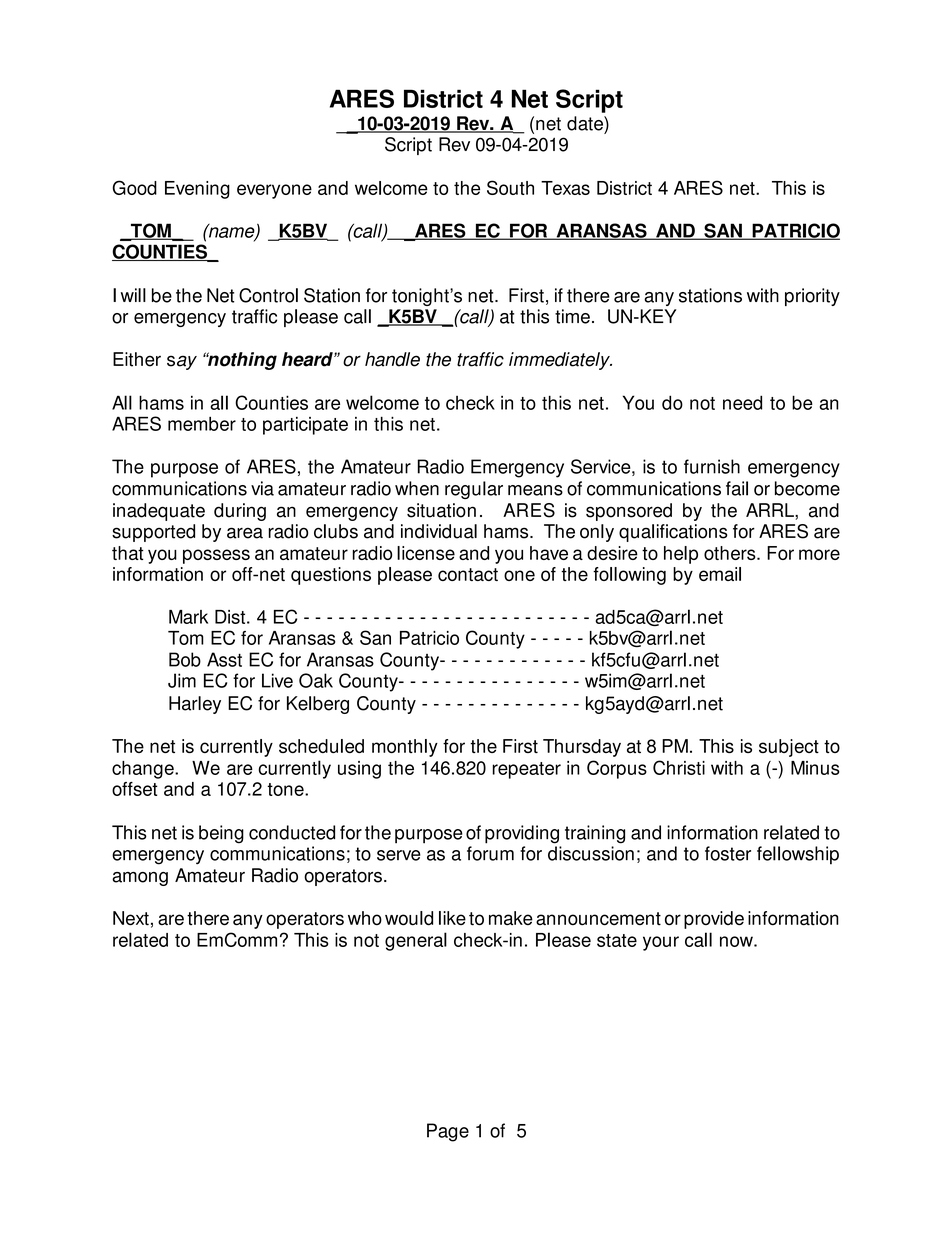 The image size is (952, 1233). I want to click on Page, so click(448, 1132).
